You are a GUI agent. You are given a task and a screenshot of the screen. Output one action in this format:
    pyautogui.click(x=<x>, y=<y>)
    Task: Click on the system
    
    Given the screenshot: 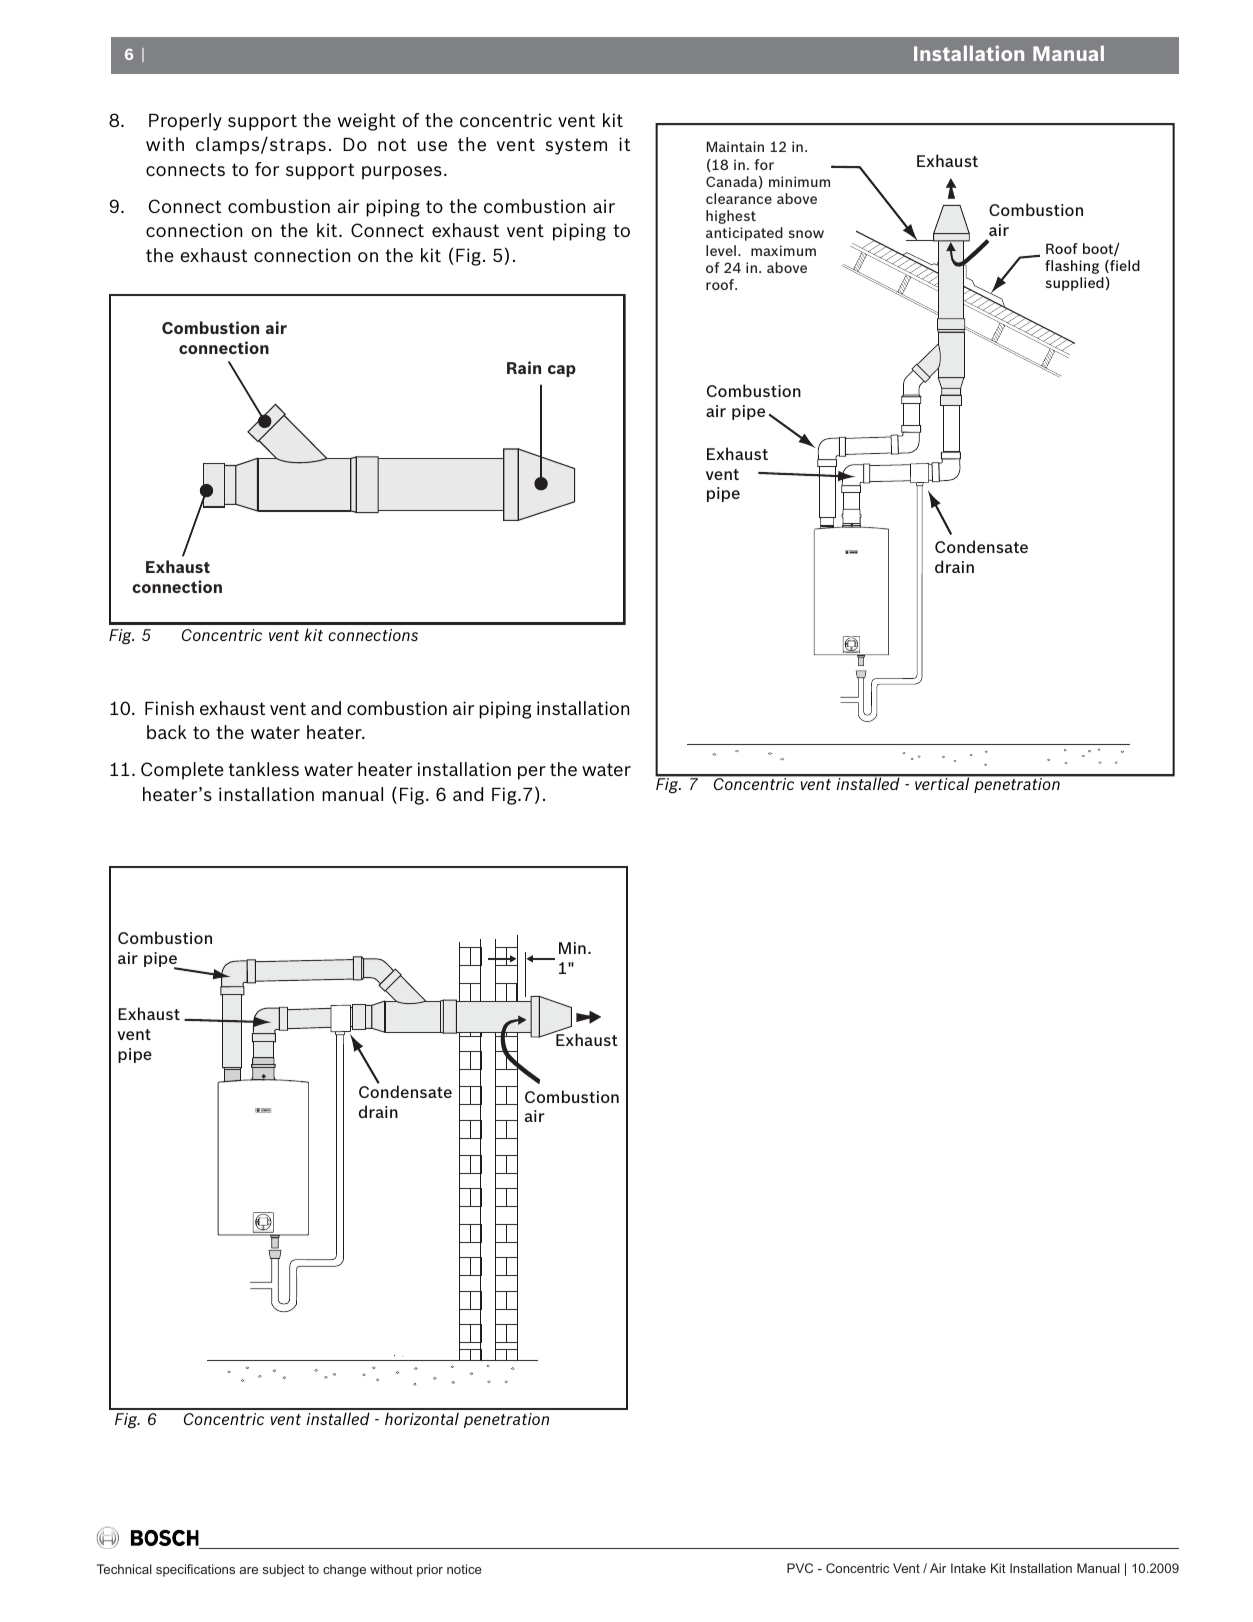 What is the action you would take?
    pyautogui.click(x=576, y=146)
